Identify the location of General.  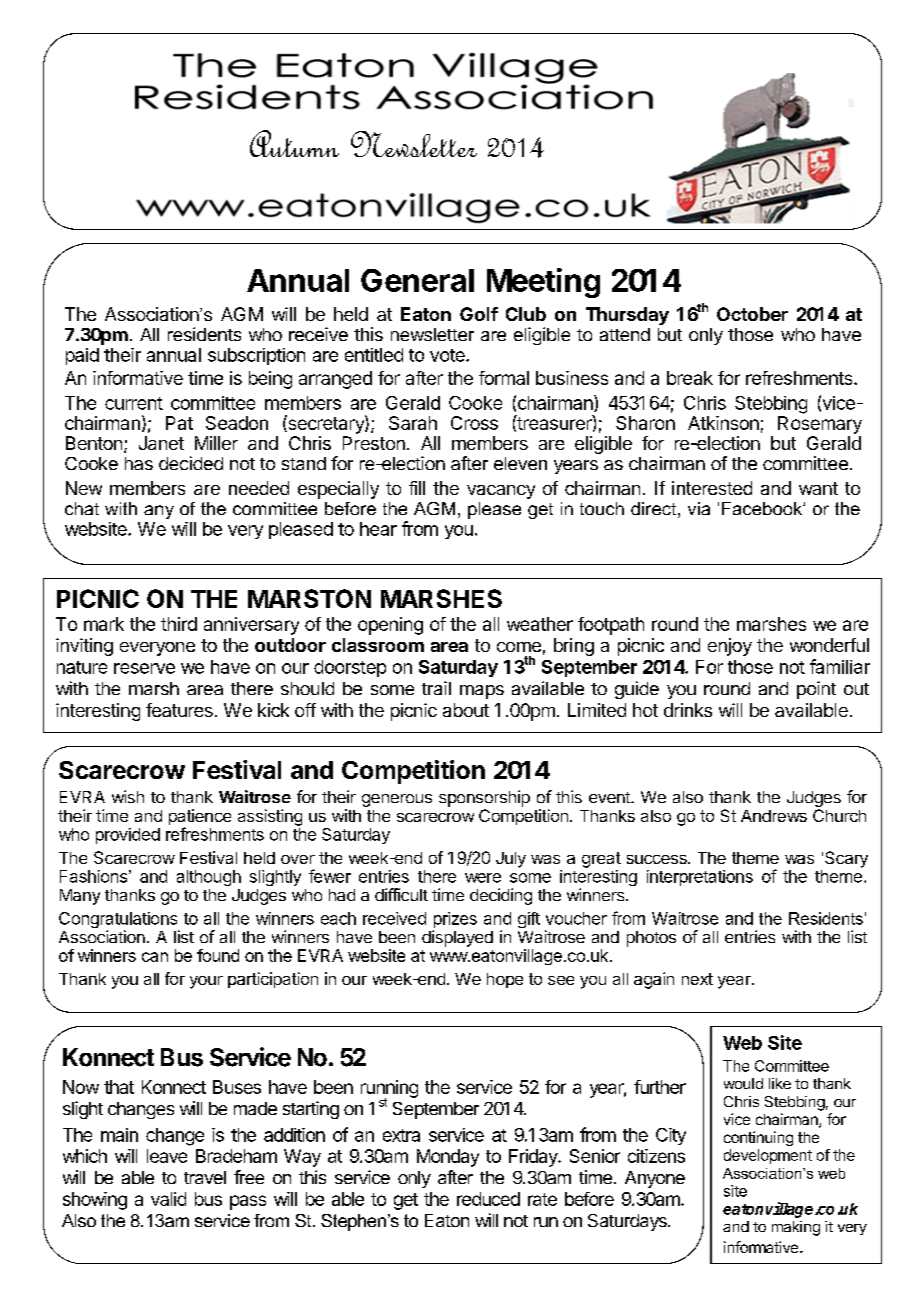
(417, 280).
